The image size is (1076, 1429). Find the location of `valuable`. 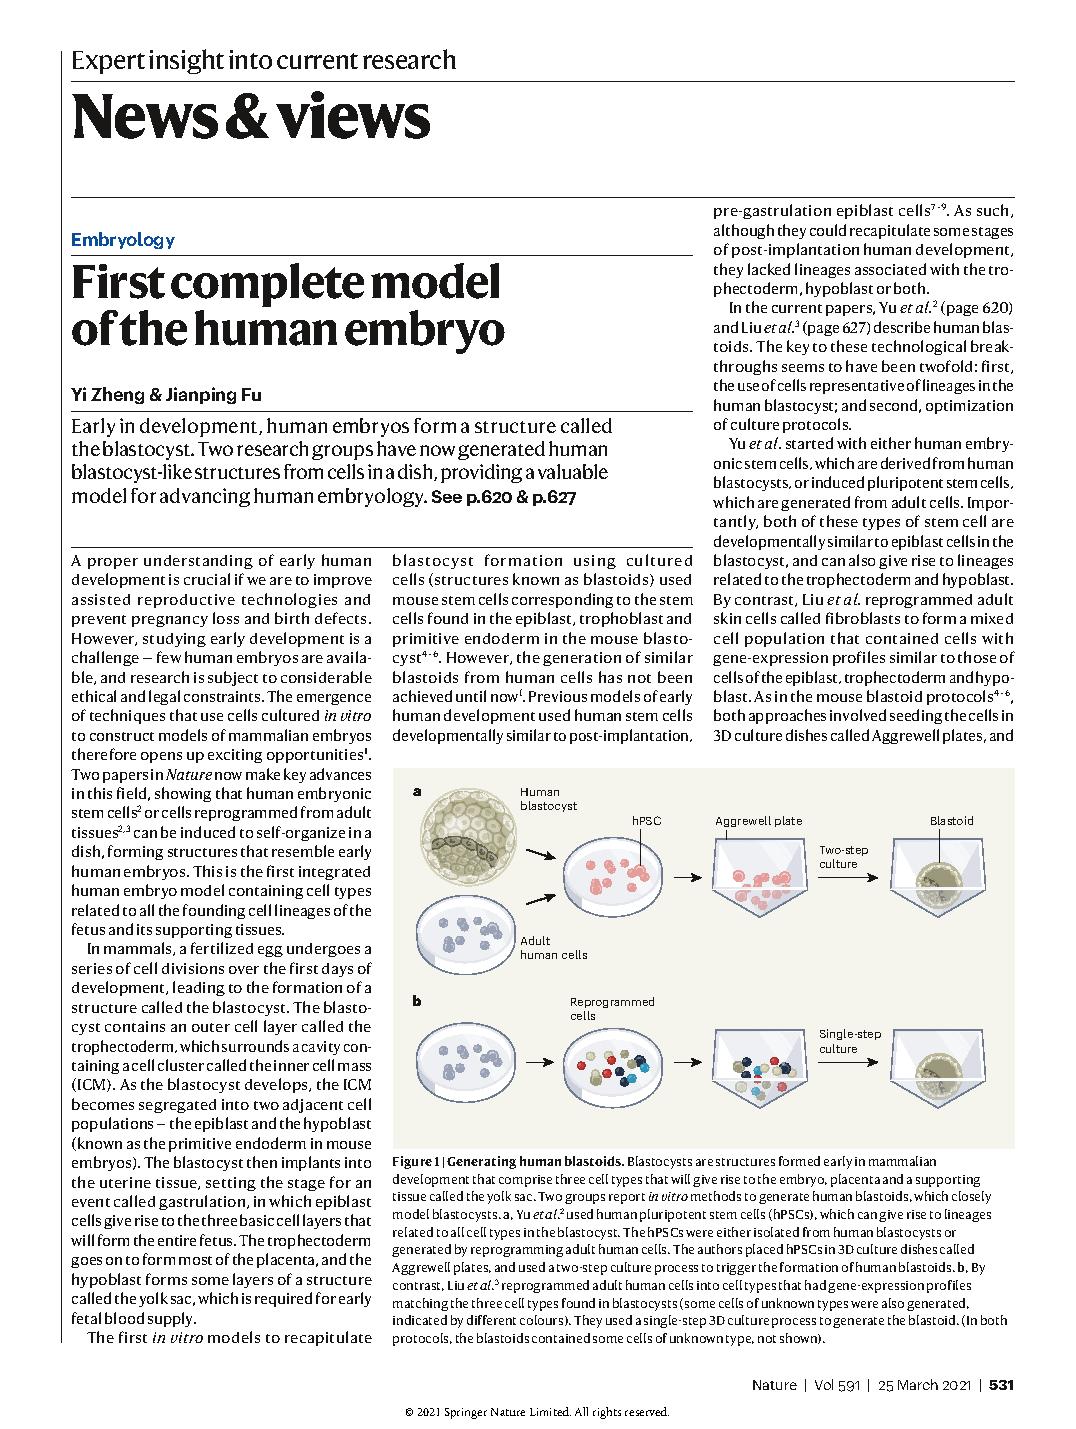

valuable is located at coordinates (573, 471).
